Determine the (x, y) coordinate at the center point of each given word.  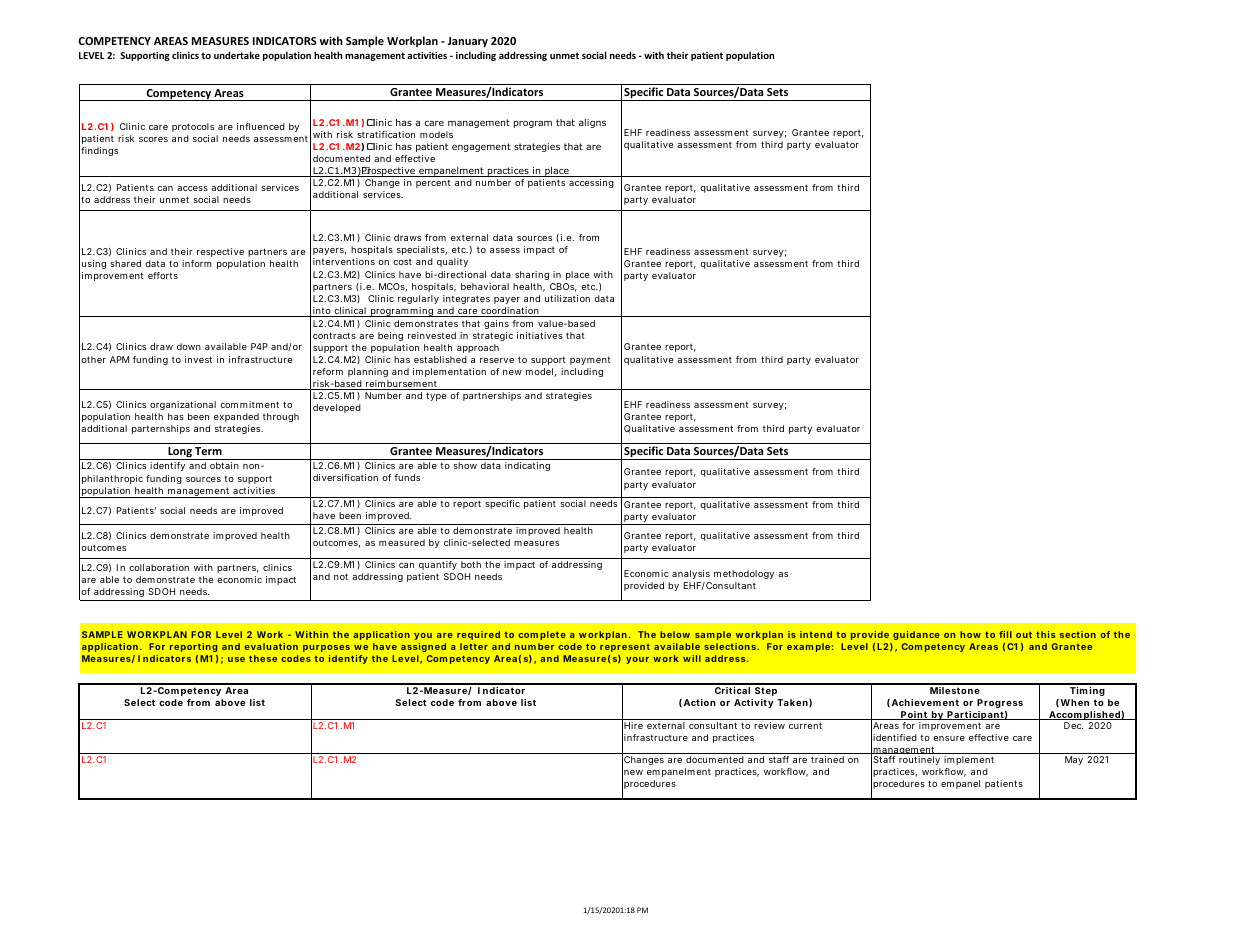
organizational (183, 405)
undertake (237, 55)
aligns (592, 123)
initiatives (540, 335)
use (236, 659)
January (468, 42)
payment (590, 361)
